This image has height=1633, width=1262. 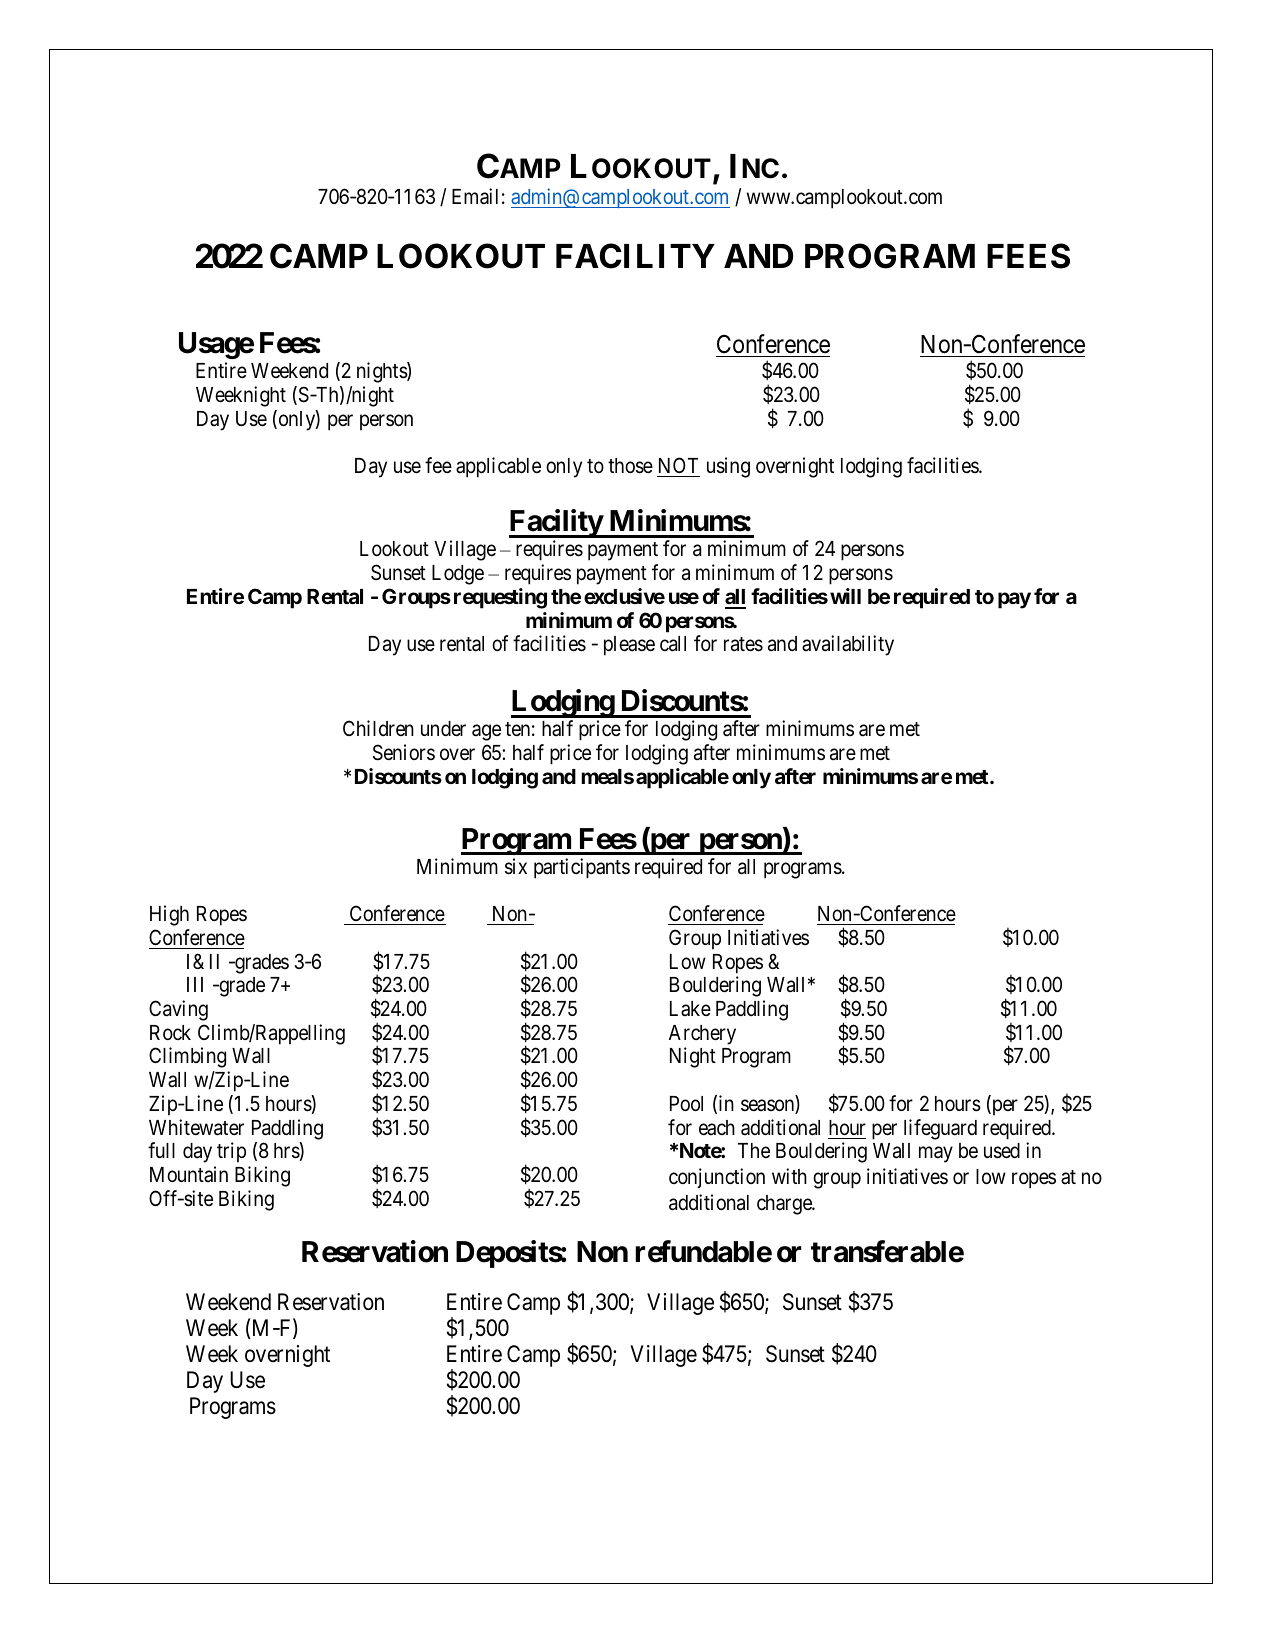 What do you see at coordinates (717, 1178) in the image?
I see `conjunction` at bounding box center [717, 1178].
